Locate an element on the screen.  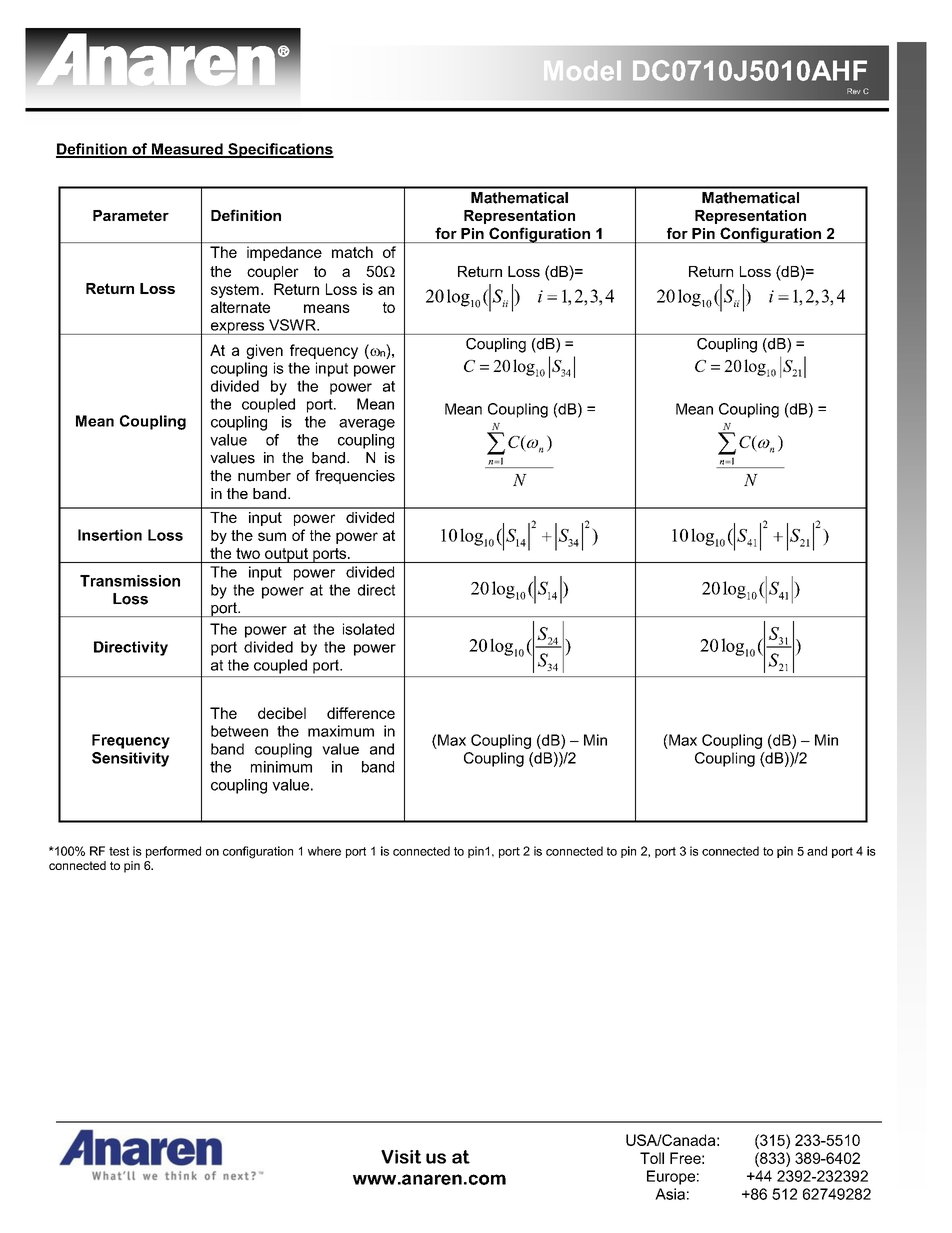
performed is located at coordinates (173, 852).
